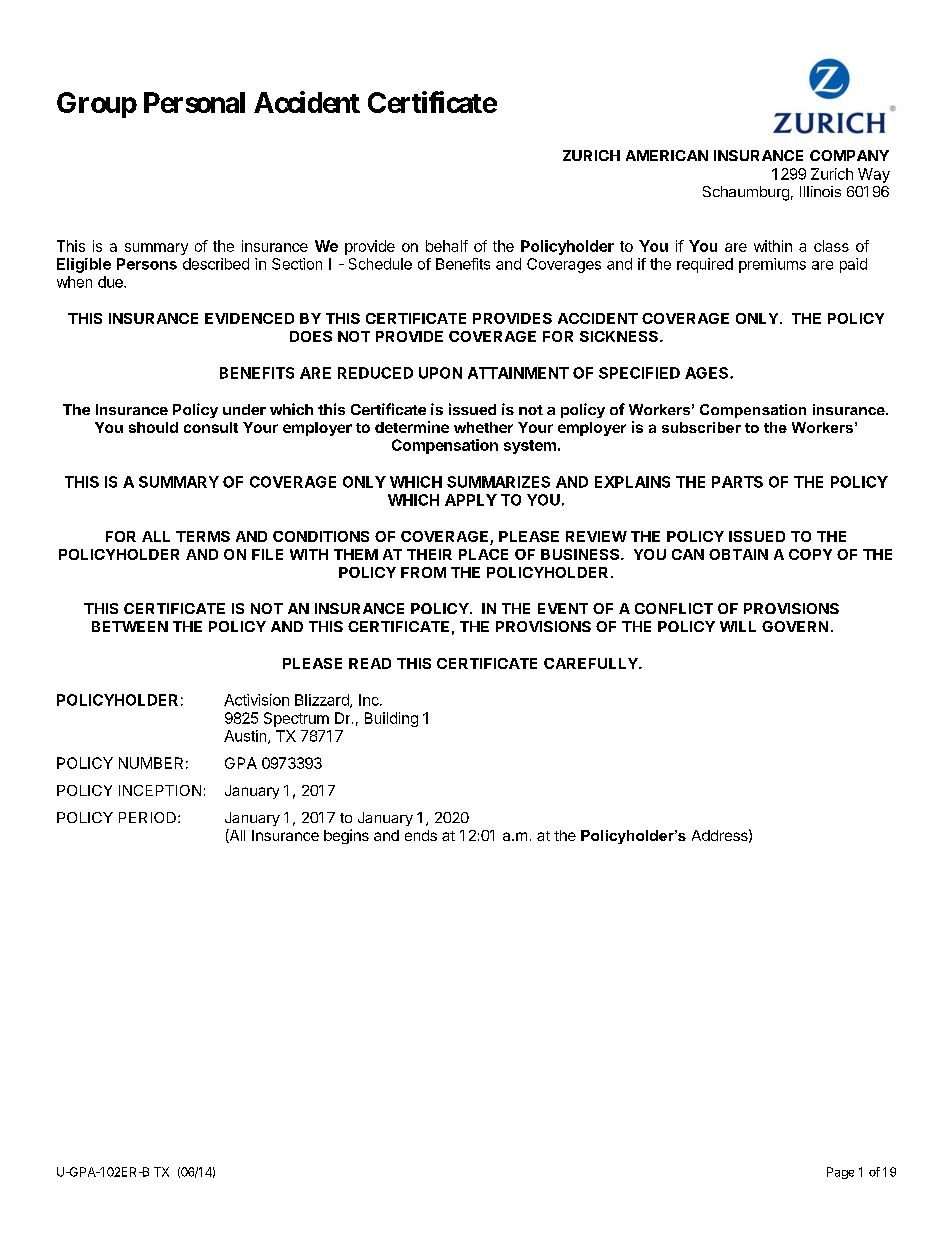 The image size is (952, 1233). What do you see at coordinates (440, 373) in the image?
I see `UPON` at bounding box center [440, 373].
